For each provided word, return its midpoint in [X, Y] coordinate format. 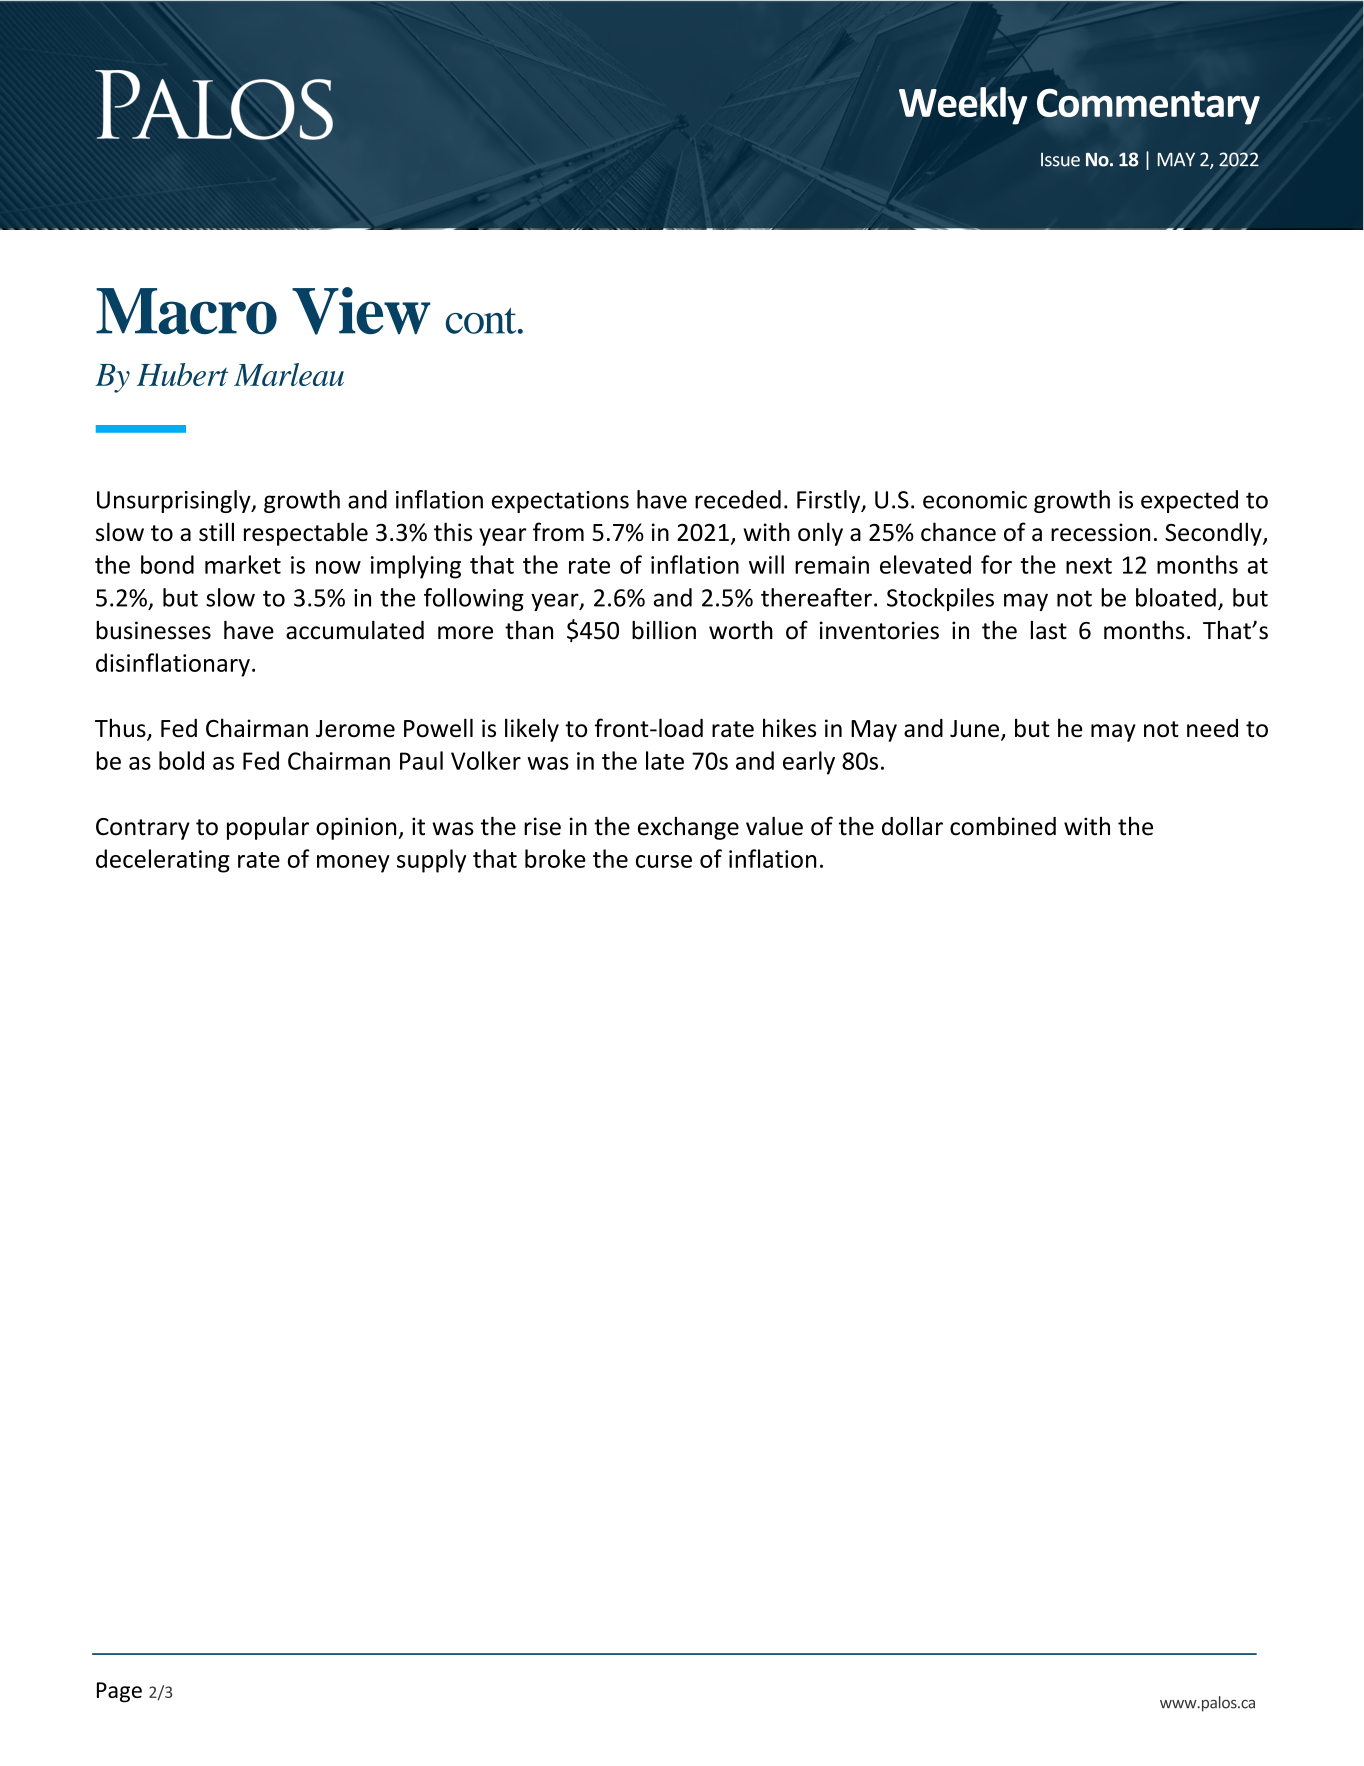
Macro [186, 311]
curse [664, 861]
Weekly [963, 106]
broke [555, 858]
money [353, 864]
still [216, 531]
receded [738, 499]
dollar [912, 826]
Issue [1060, 160]
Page [119, 1692]
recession [1100, 532]
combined [1003, 826]
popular [268, 828]
